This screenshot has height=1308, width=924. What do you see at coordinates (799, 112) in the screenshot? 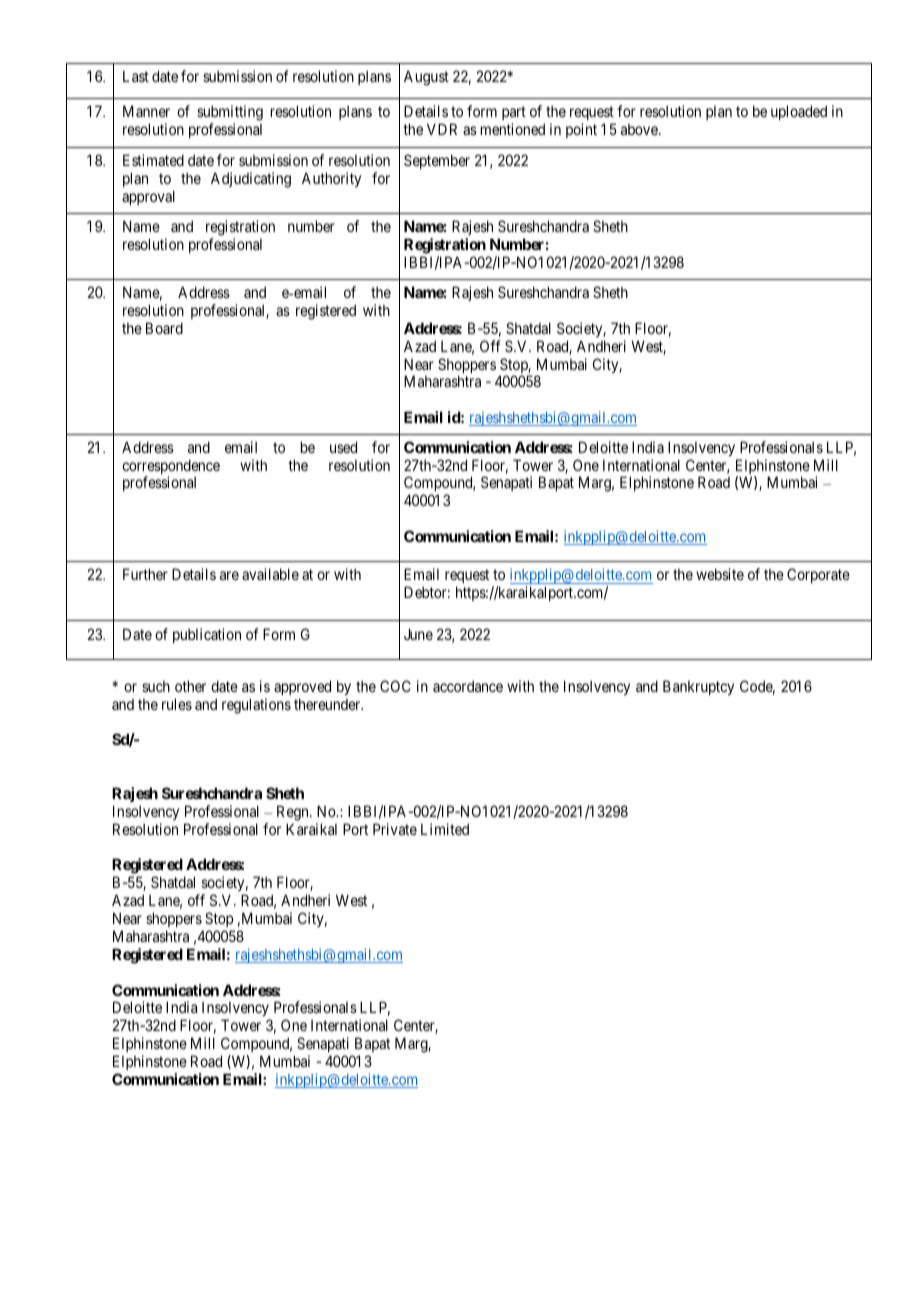
I see `uploaded` at bounding box center [799, 112].
